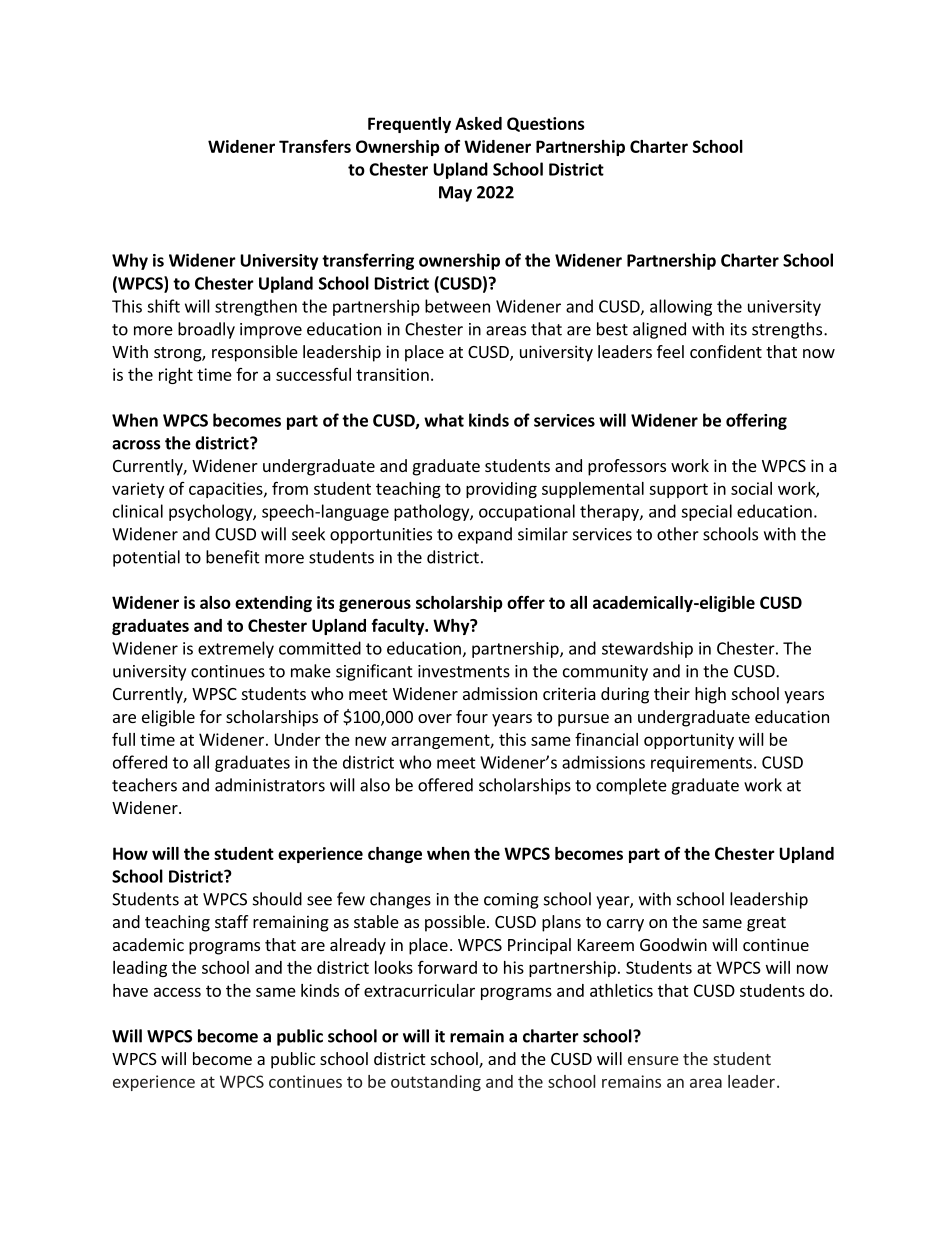 This screenshot has width=952, height=1233. Describe the element at coordinates (444, 420) in the screenshot. I see `what` at that location.
